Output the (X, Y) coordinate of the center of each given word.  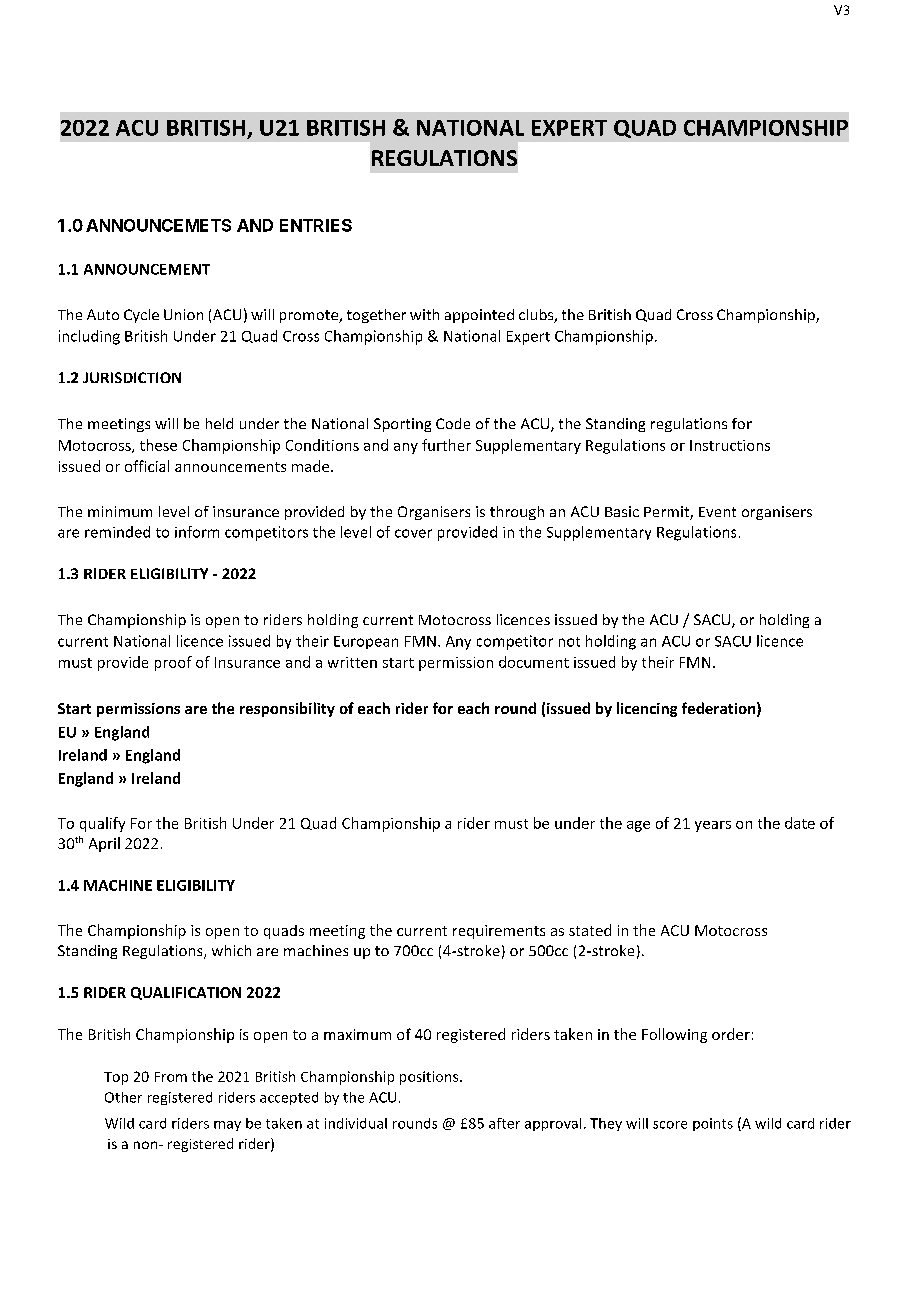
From (171, 1077)
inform (197, 532)
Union (183, 314)
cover (413, 533)
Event (717, 512)
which (231, 950)
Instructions (730, 445)
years (713, 826)
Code (453, 423)
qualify (102, 824)
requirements (499, 932)
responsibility (287, 709)
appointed (479, 316)
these (158, 445)
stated (590, 930)
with (424, 314)
